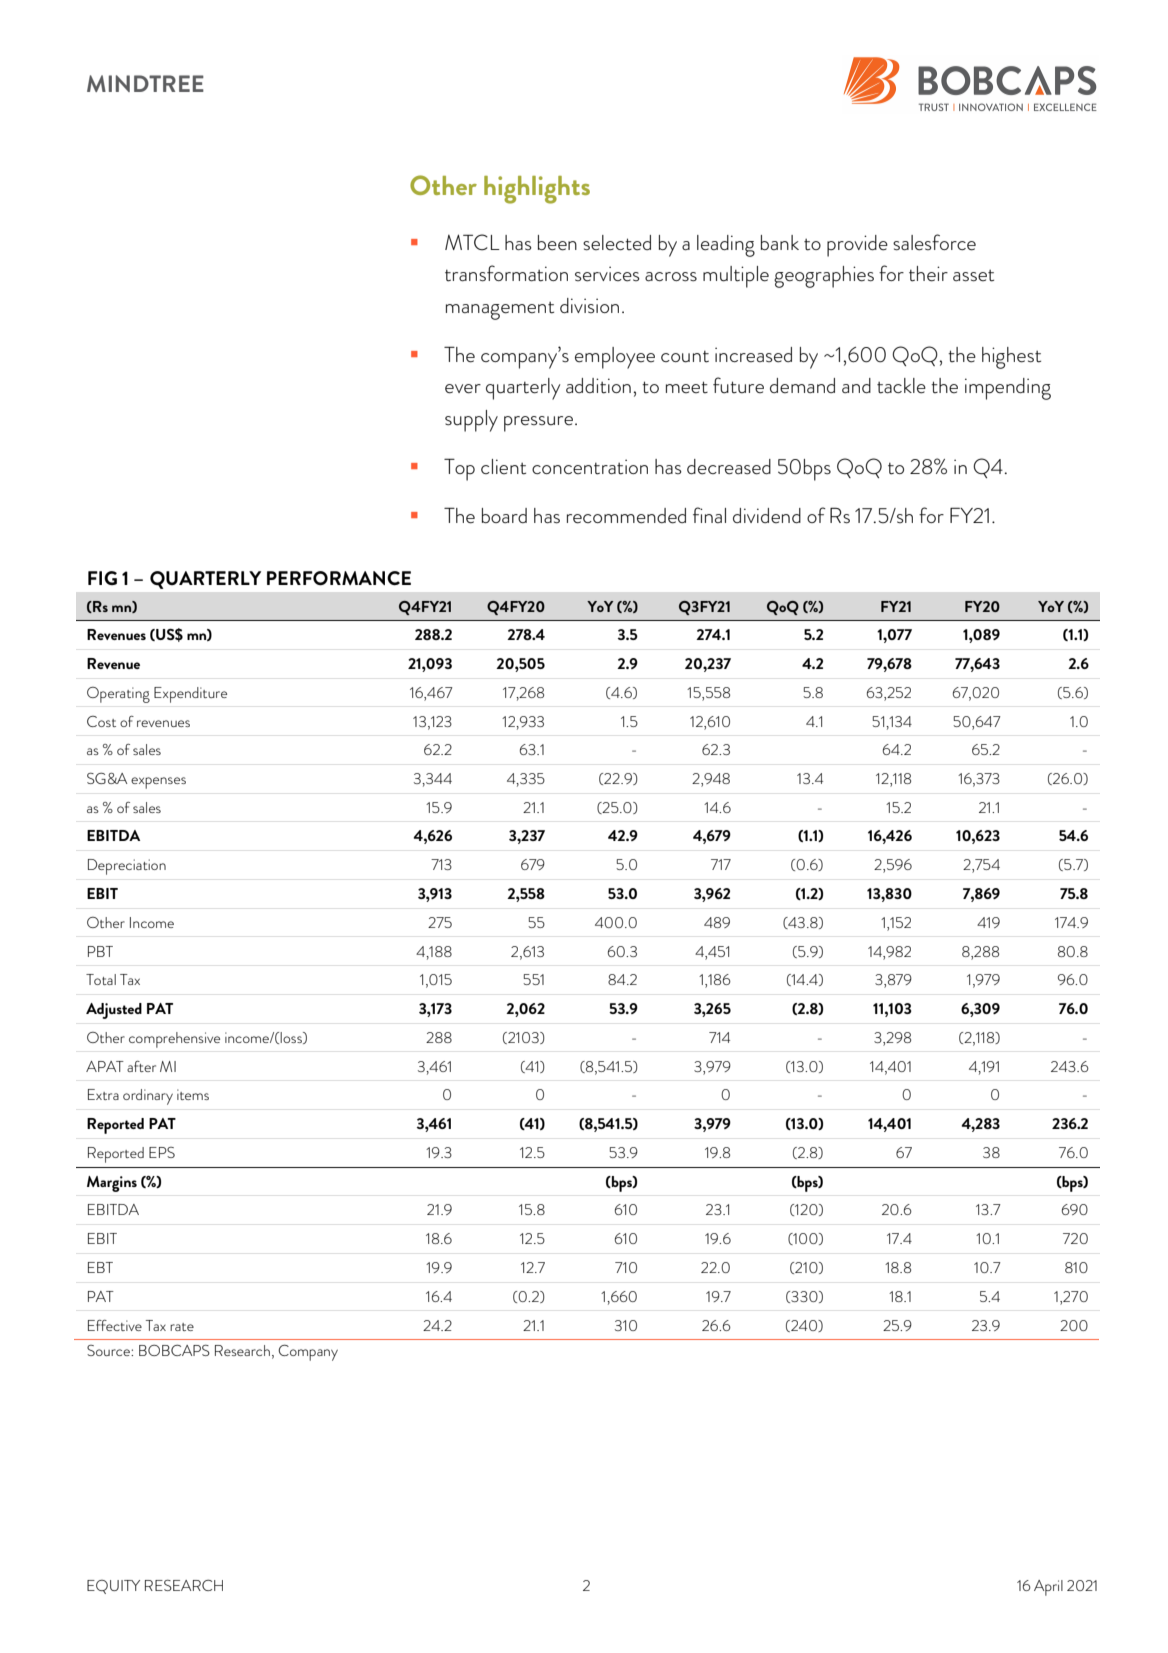 This document has height=1653, width=1168. Describe the element at coordinates (928, 274) in the document. I see `their` at that location.
